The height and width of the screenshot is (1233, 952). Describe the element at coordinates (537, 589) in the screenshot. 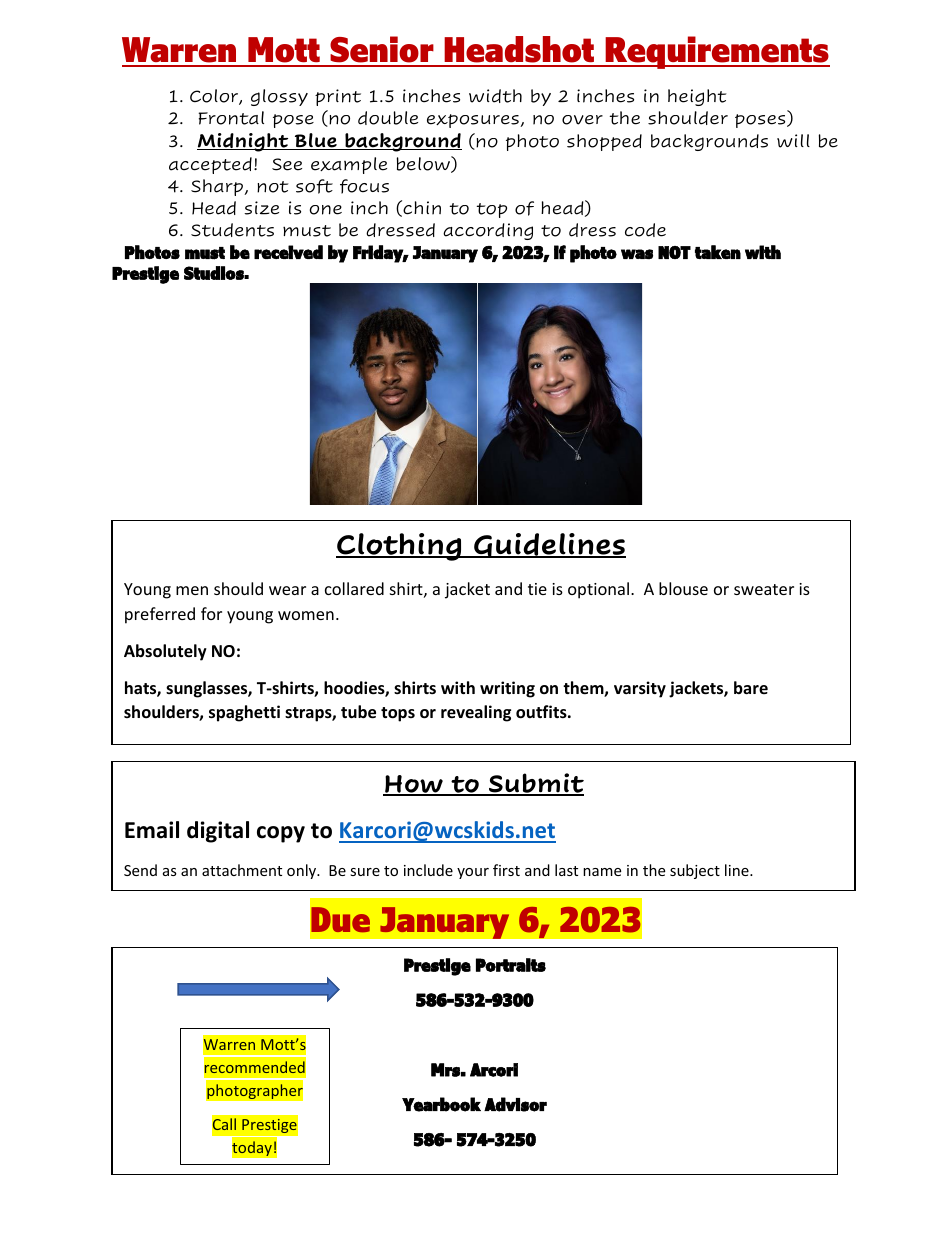

I see `tie` at that location.
